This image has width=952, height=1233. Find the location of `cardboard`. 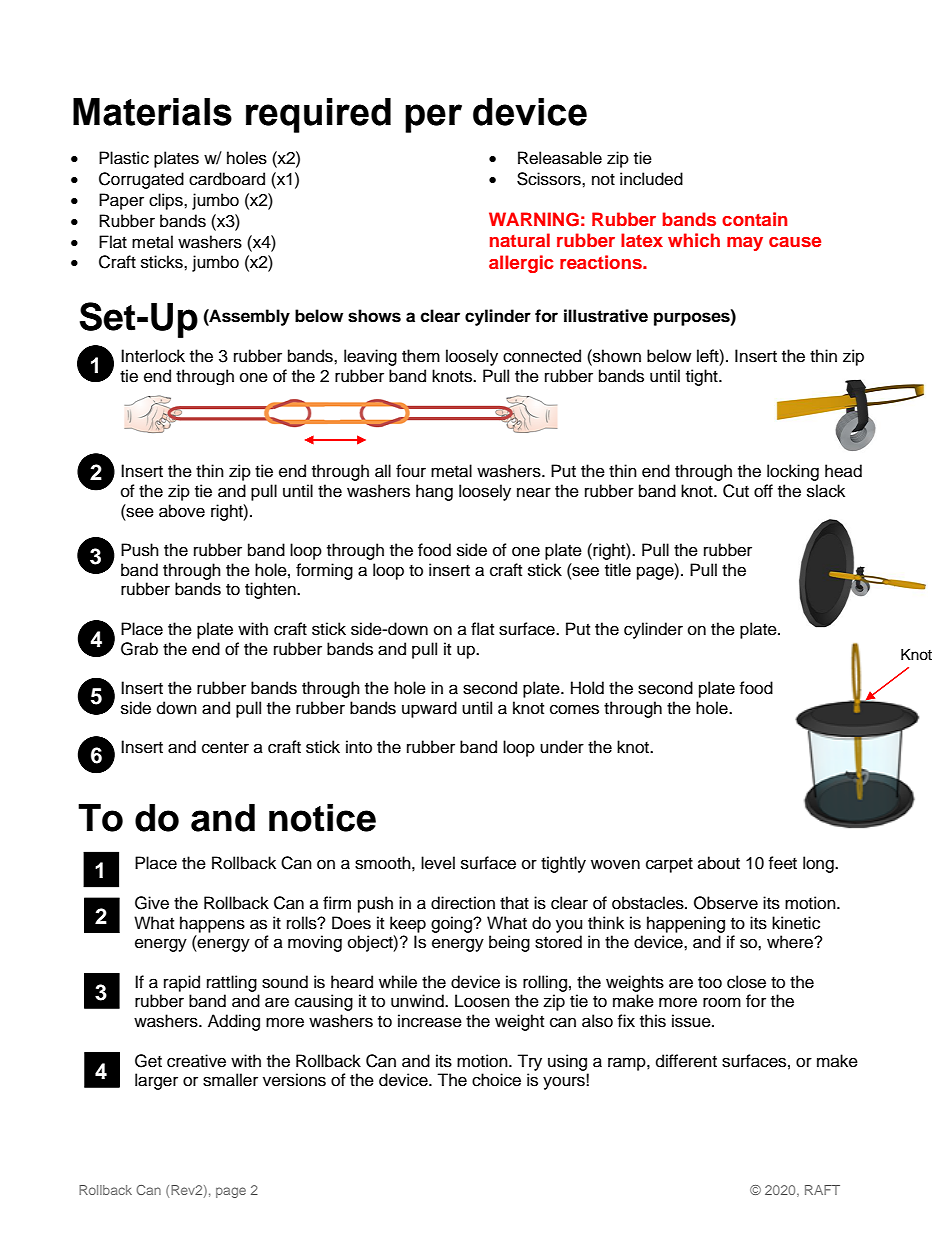

cardboard is located at coordinates (227, 179).
